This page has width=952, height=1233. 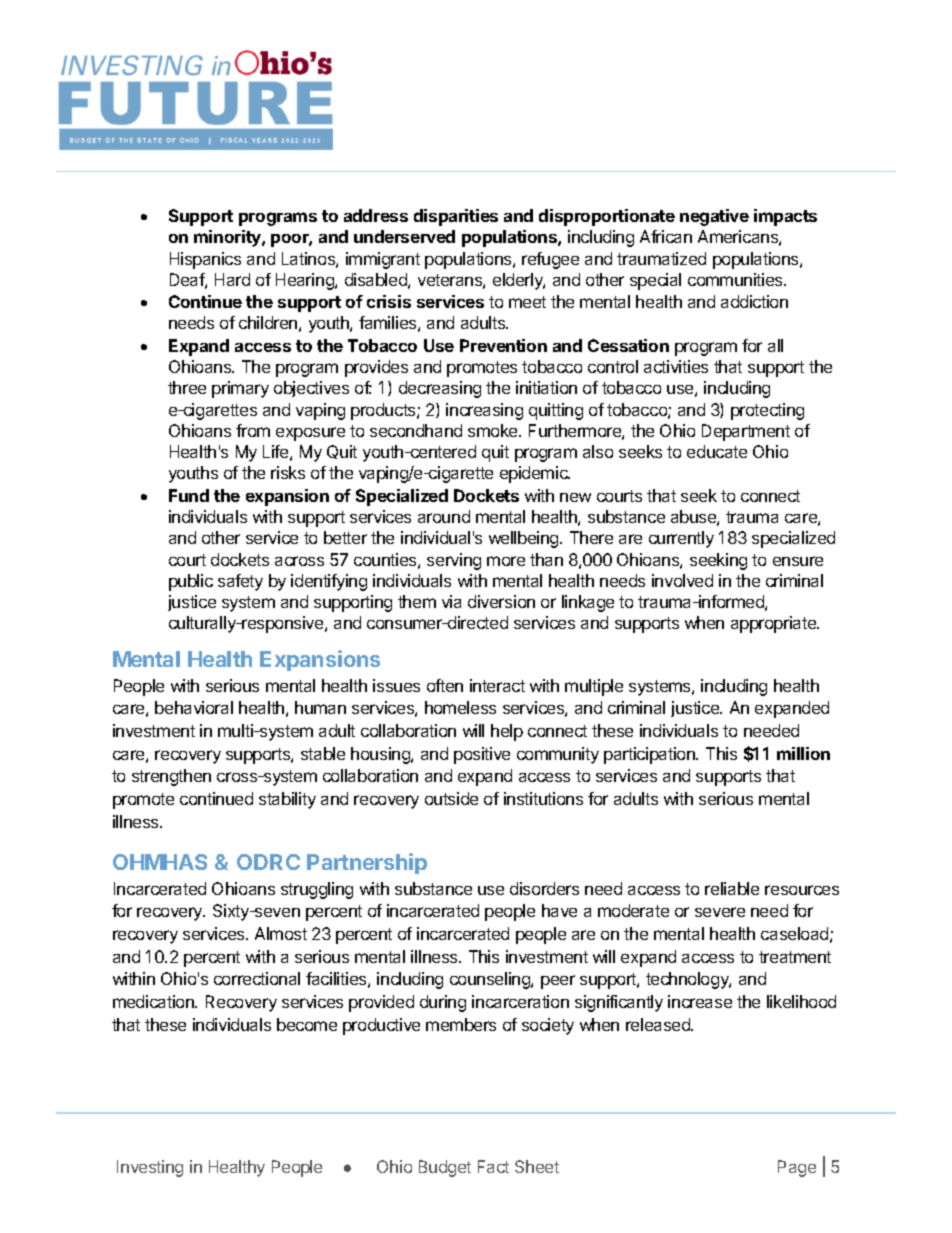 I want to click on negative, so click(x=714, y=217).
